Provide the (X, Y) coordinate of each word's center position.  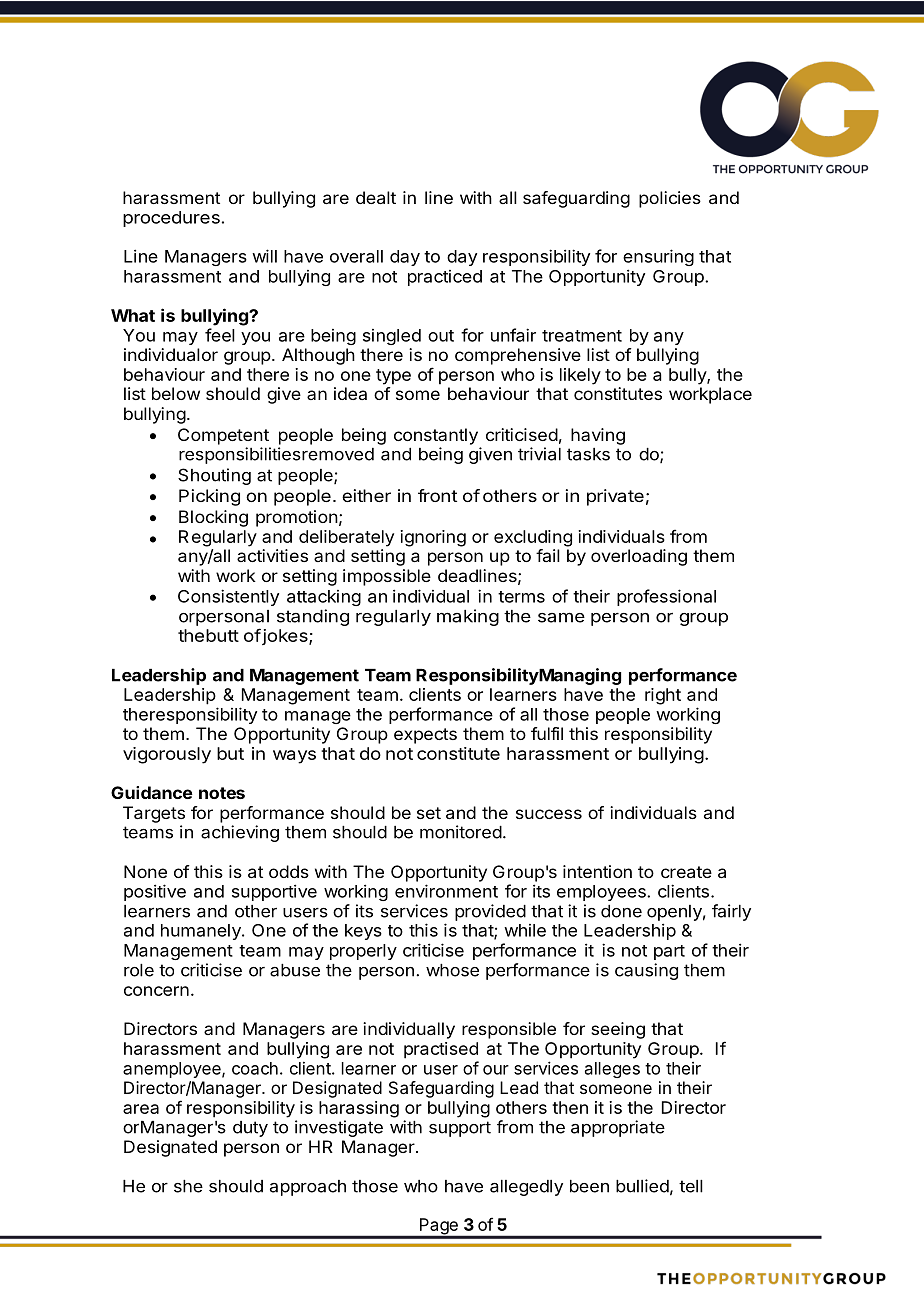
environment (446, 891)
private (615, 497)
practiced (445, 278)
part (669, 952)
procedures (171, 219)
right (663, 696)
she (188, 1186)
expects (425, 736)
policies (670, 199)
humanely (202, 932)
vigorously (167, 755)
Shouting (214, 476)
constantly (436, 436)
